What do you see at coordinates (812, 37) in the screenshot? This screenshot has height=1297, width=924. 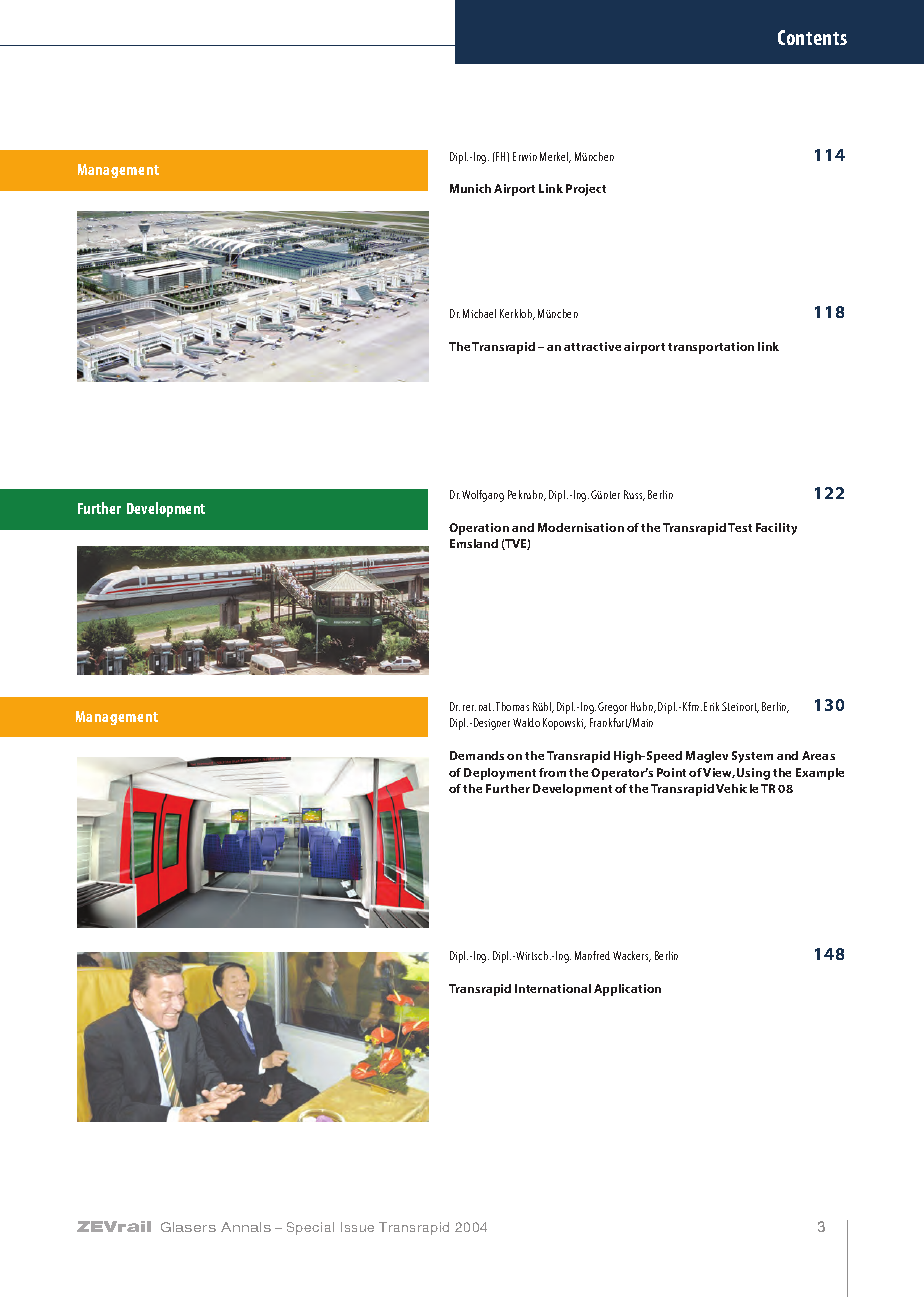 I see `Contents` at bounding box center [812, 37].
